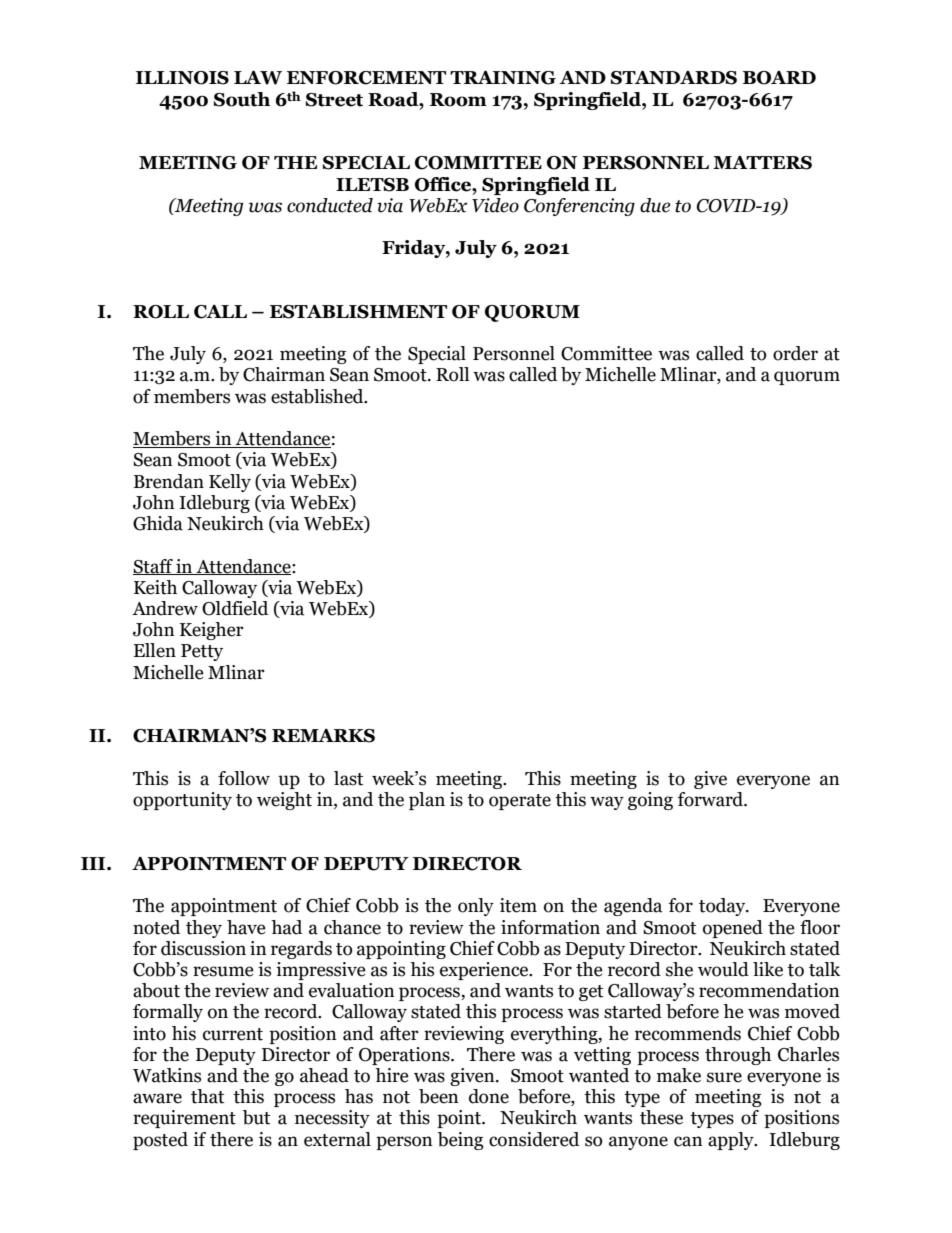  Describe the element at coordinates (779, 78) in the image. I see `BOARD` at that location.
